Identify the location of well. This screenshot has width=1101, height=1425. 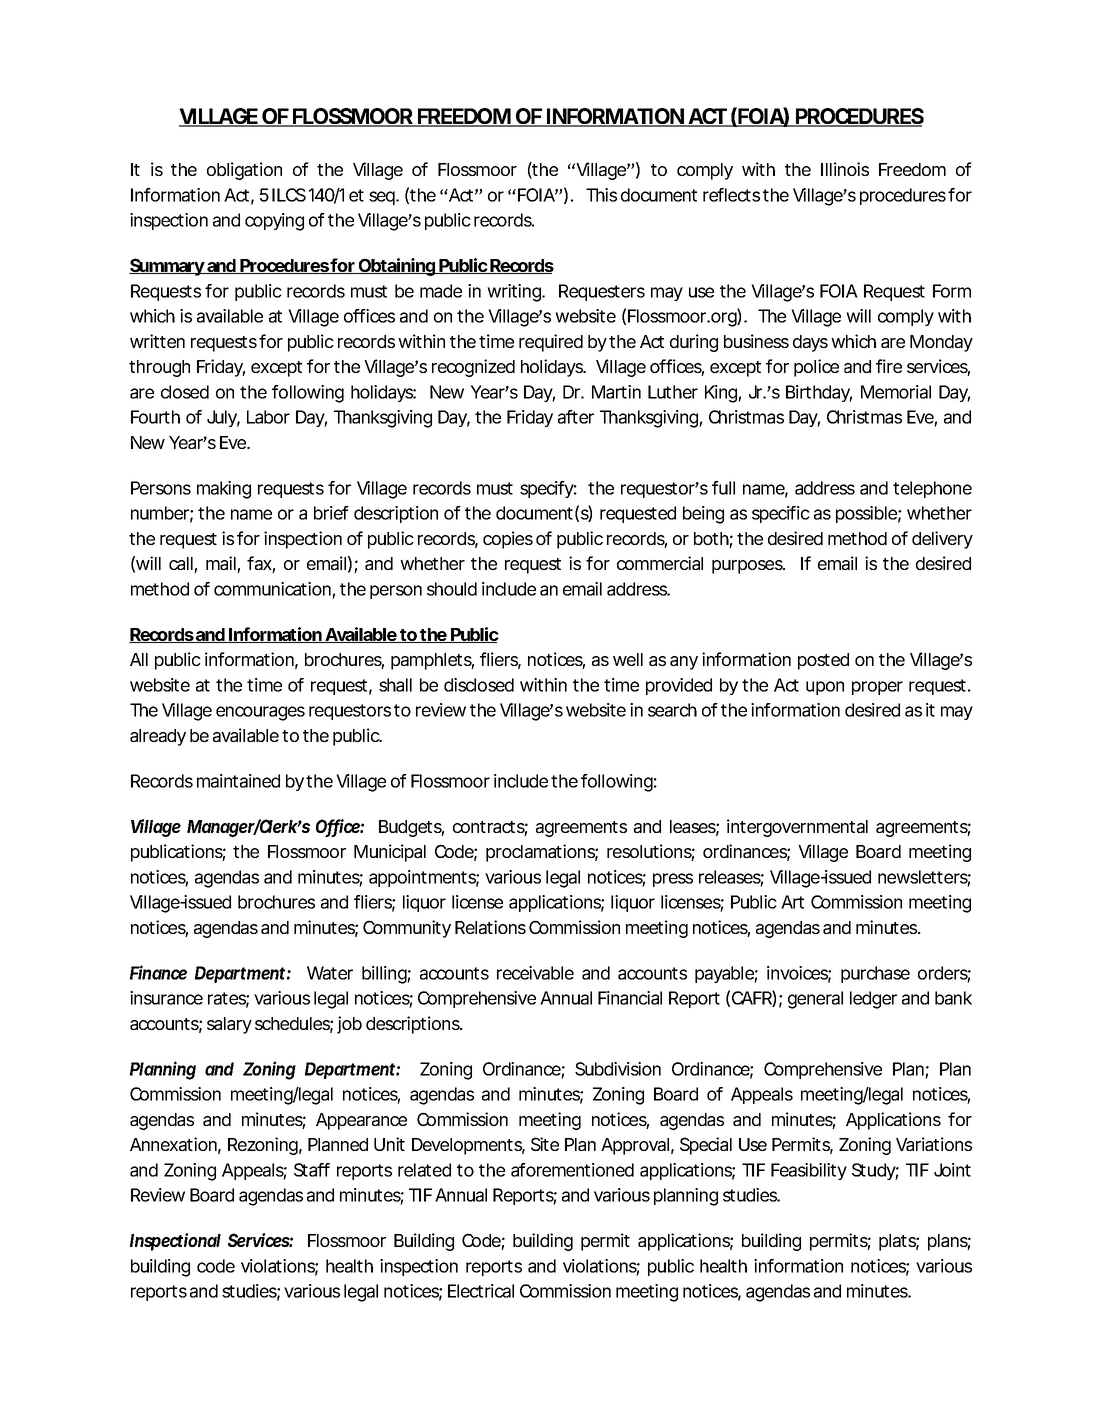
(628, 659).
